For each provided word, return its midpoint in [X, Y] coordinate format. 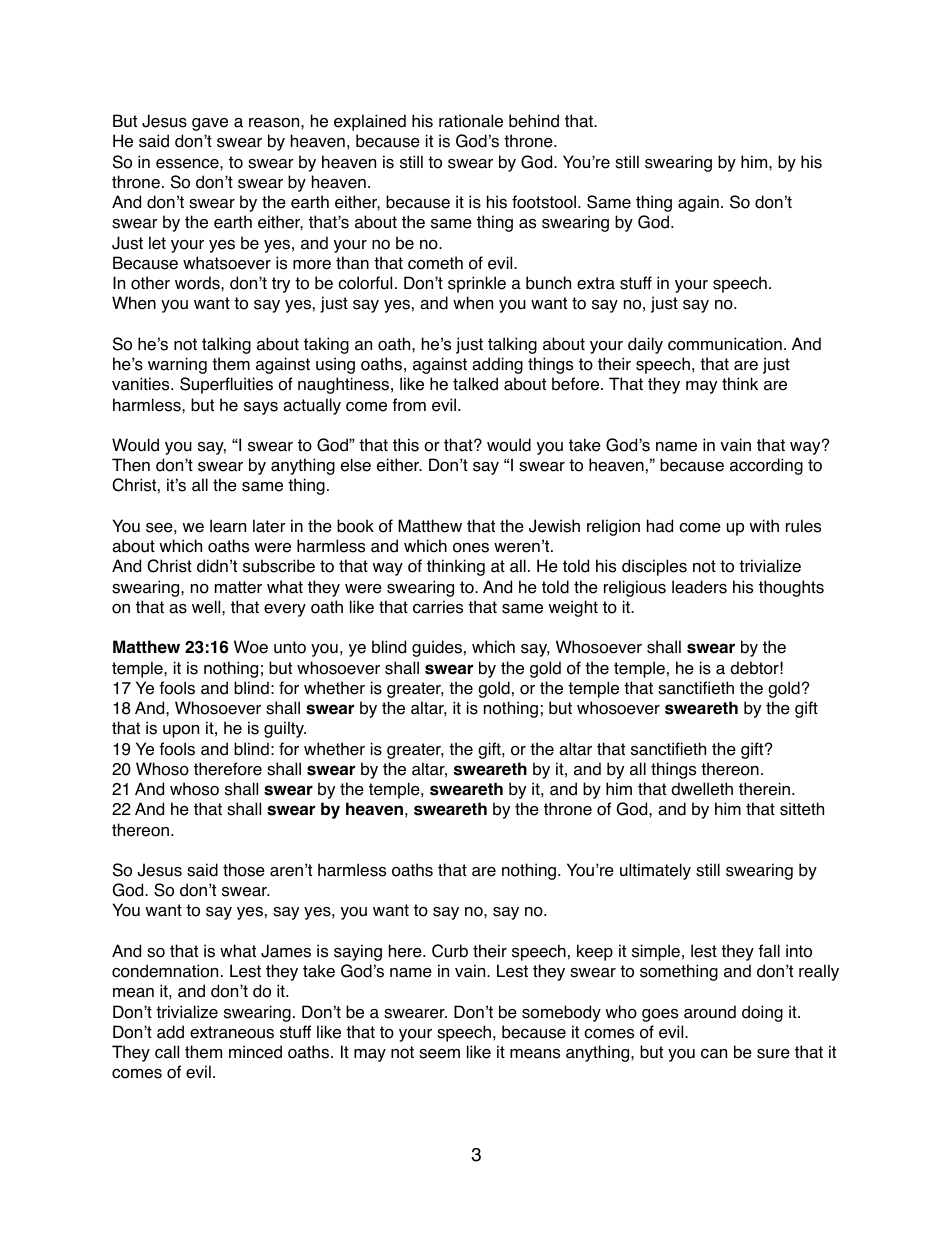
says [261, 408]
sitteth [802, 809]
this [406, 445]
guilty [285, 729]
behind [534, 121]
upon [181, 731]
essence [188, 164]
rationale [471, 121]
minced [255, 1052]
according [766, 466]
